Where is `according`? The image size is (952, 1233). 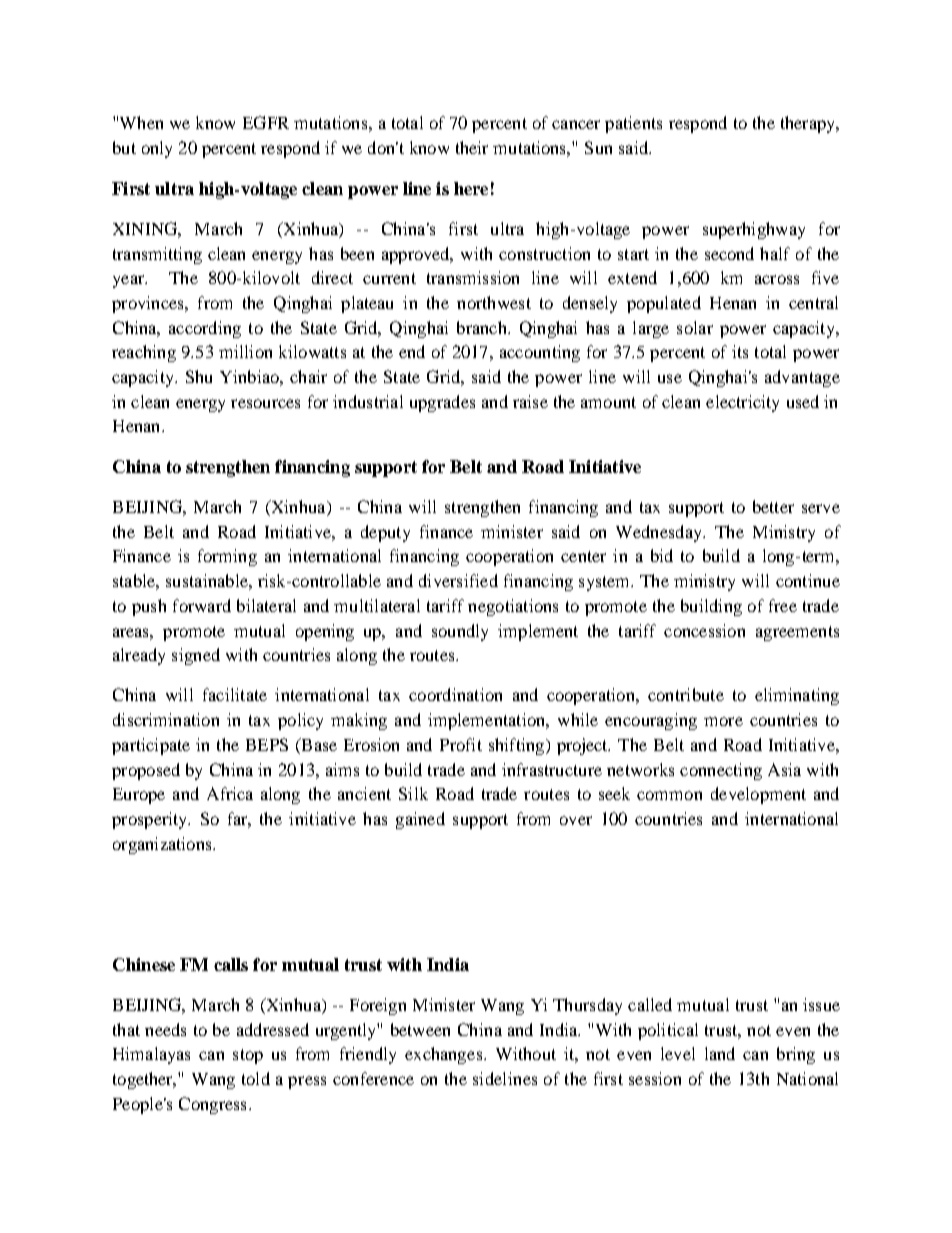
according is located at coordinates (205, 329).
